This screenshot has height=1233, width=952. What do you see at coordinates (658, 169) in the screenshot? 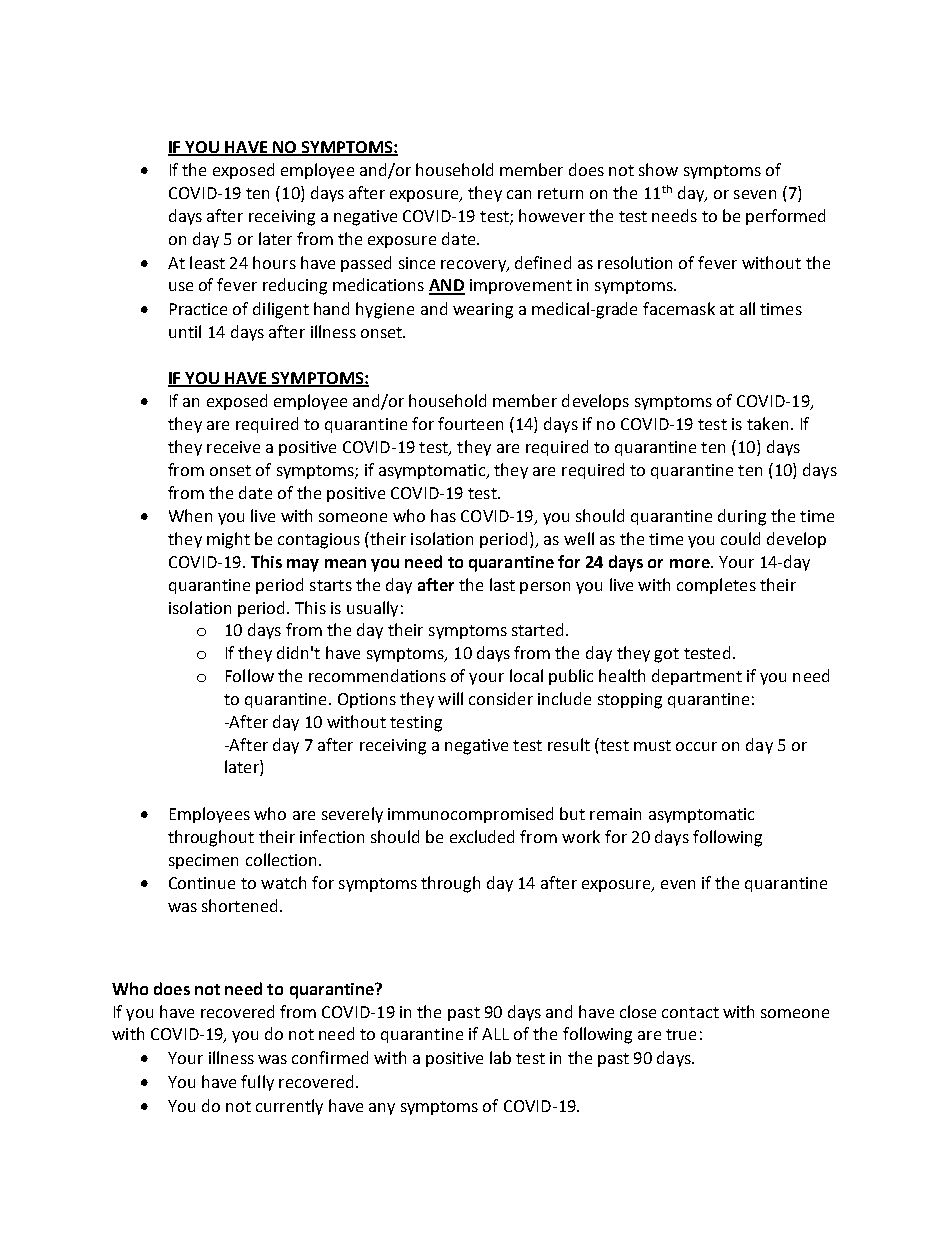
I see `show` at bounding box center [658, 169].
